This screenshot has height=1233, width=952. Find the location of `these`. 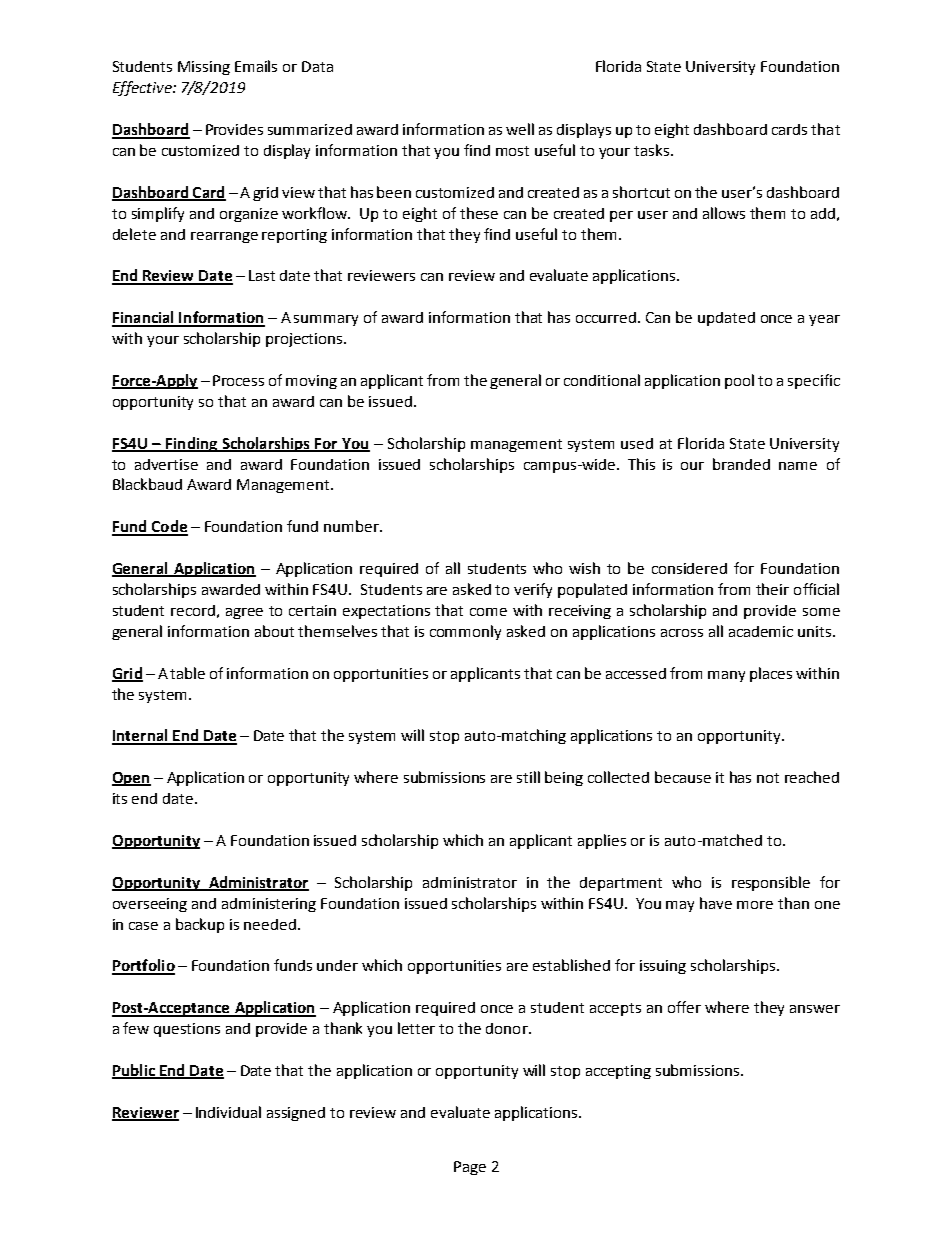

these is located at coordinates (479, 213).
